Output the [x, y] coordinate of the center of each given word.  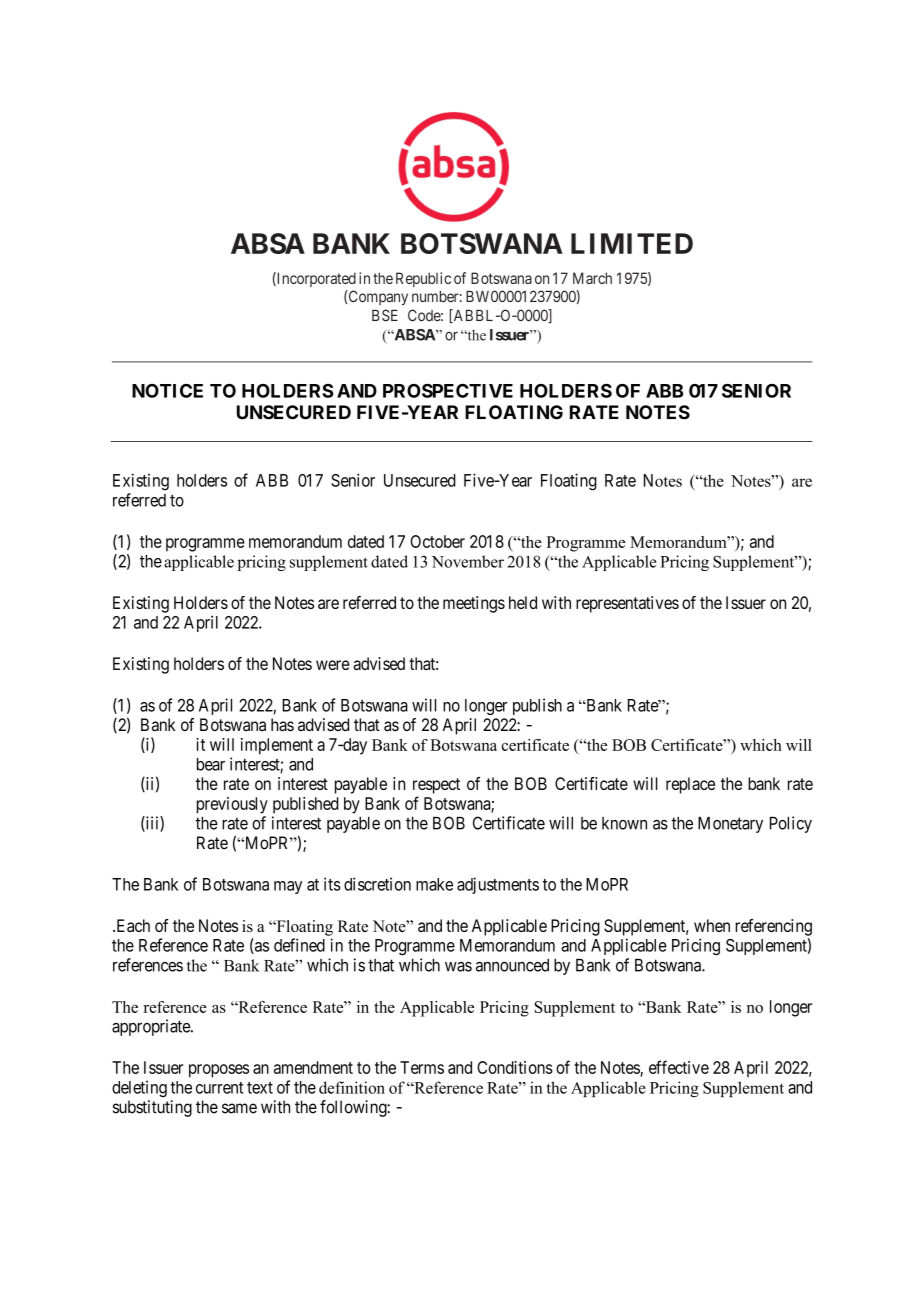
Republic [423, 279]
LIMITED [632, 243]
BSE [385, 315]
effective [679, 1067]
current [219, 1088]
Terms [422, 1067]
